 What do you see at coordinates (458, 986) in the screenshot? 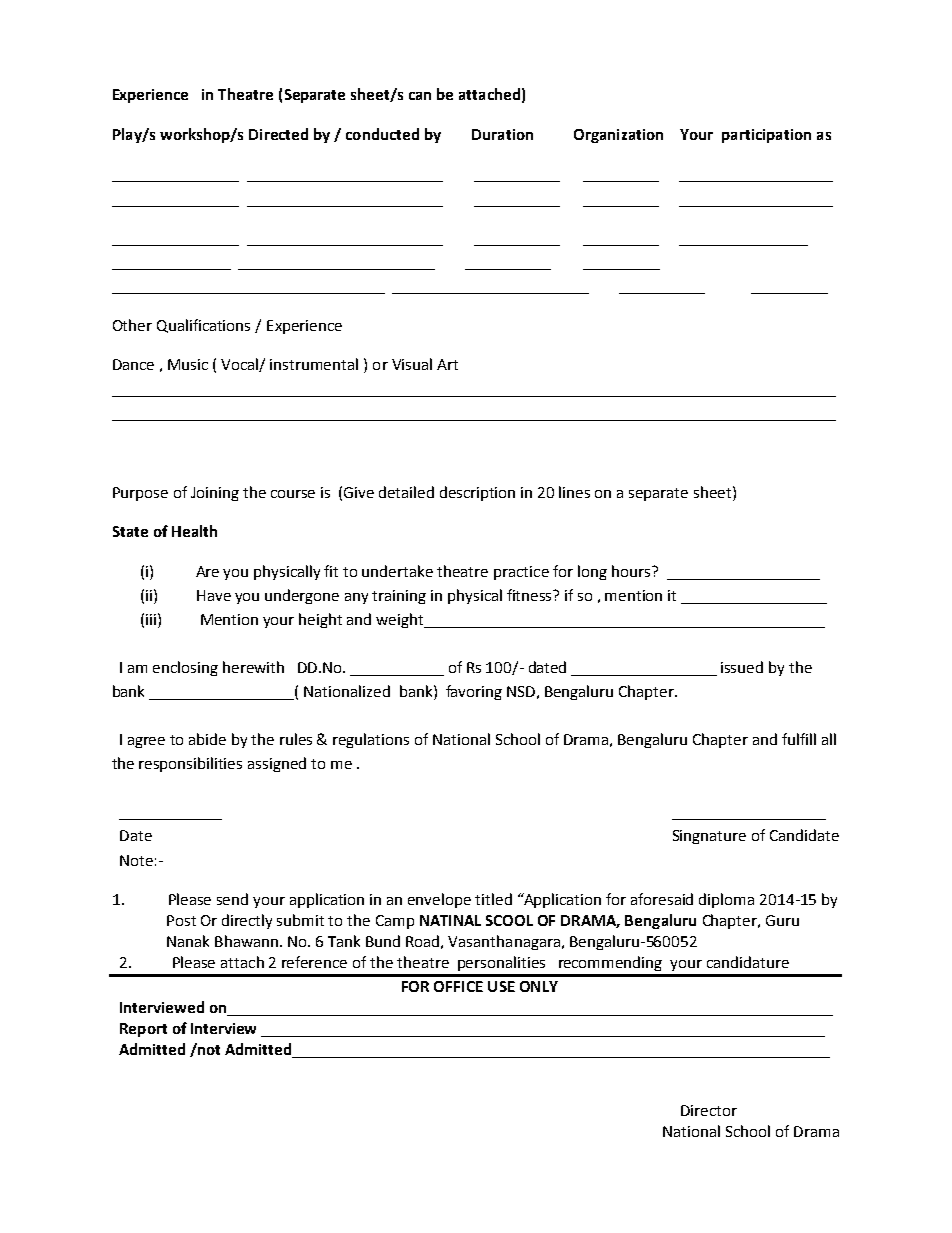
I see `OFFICE` at bounding box center [458, 986].
